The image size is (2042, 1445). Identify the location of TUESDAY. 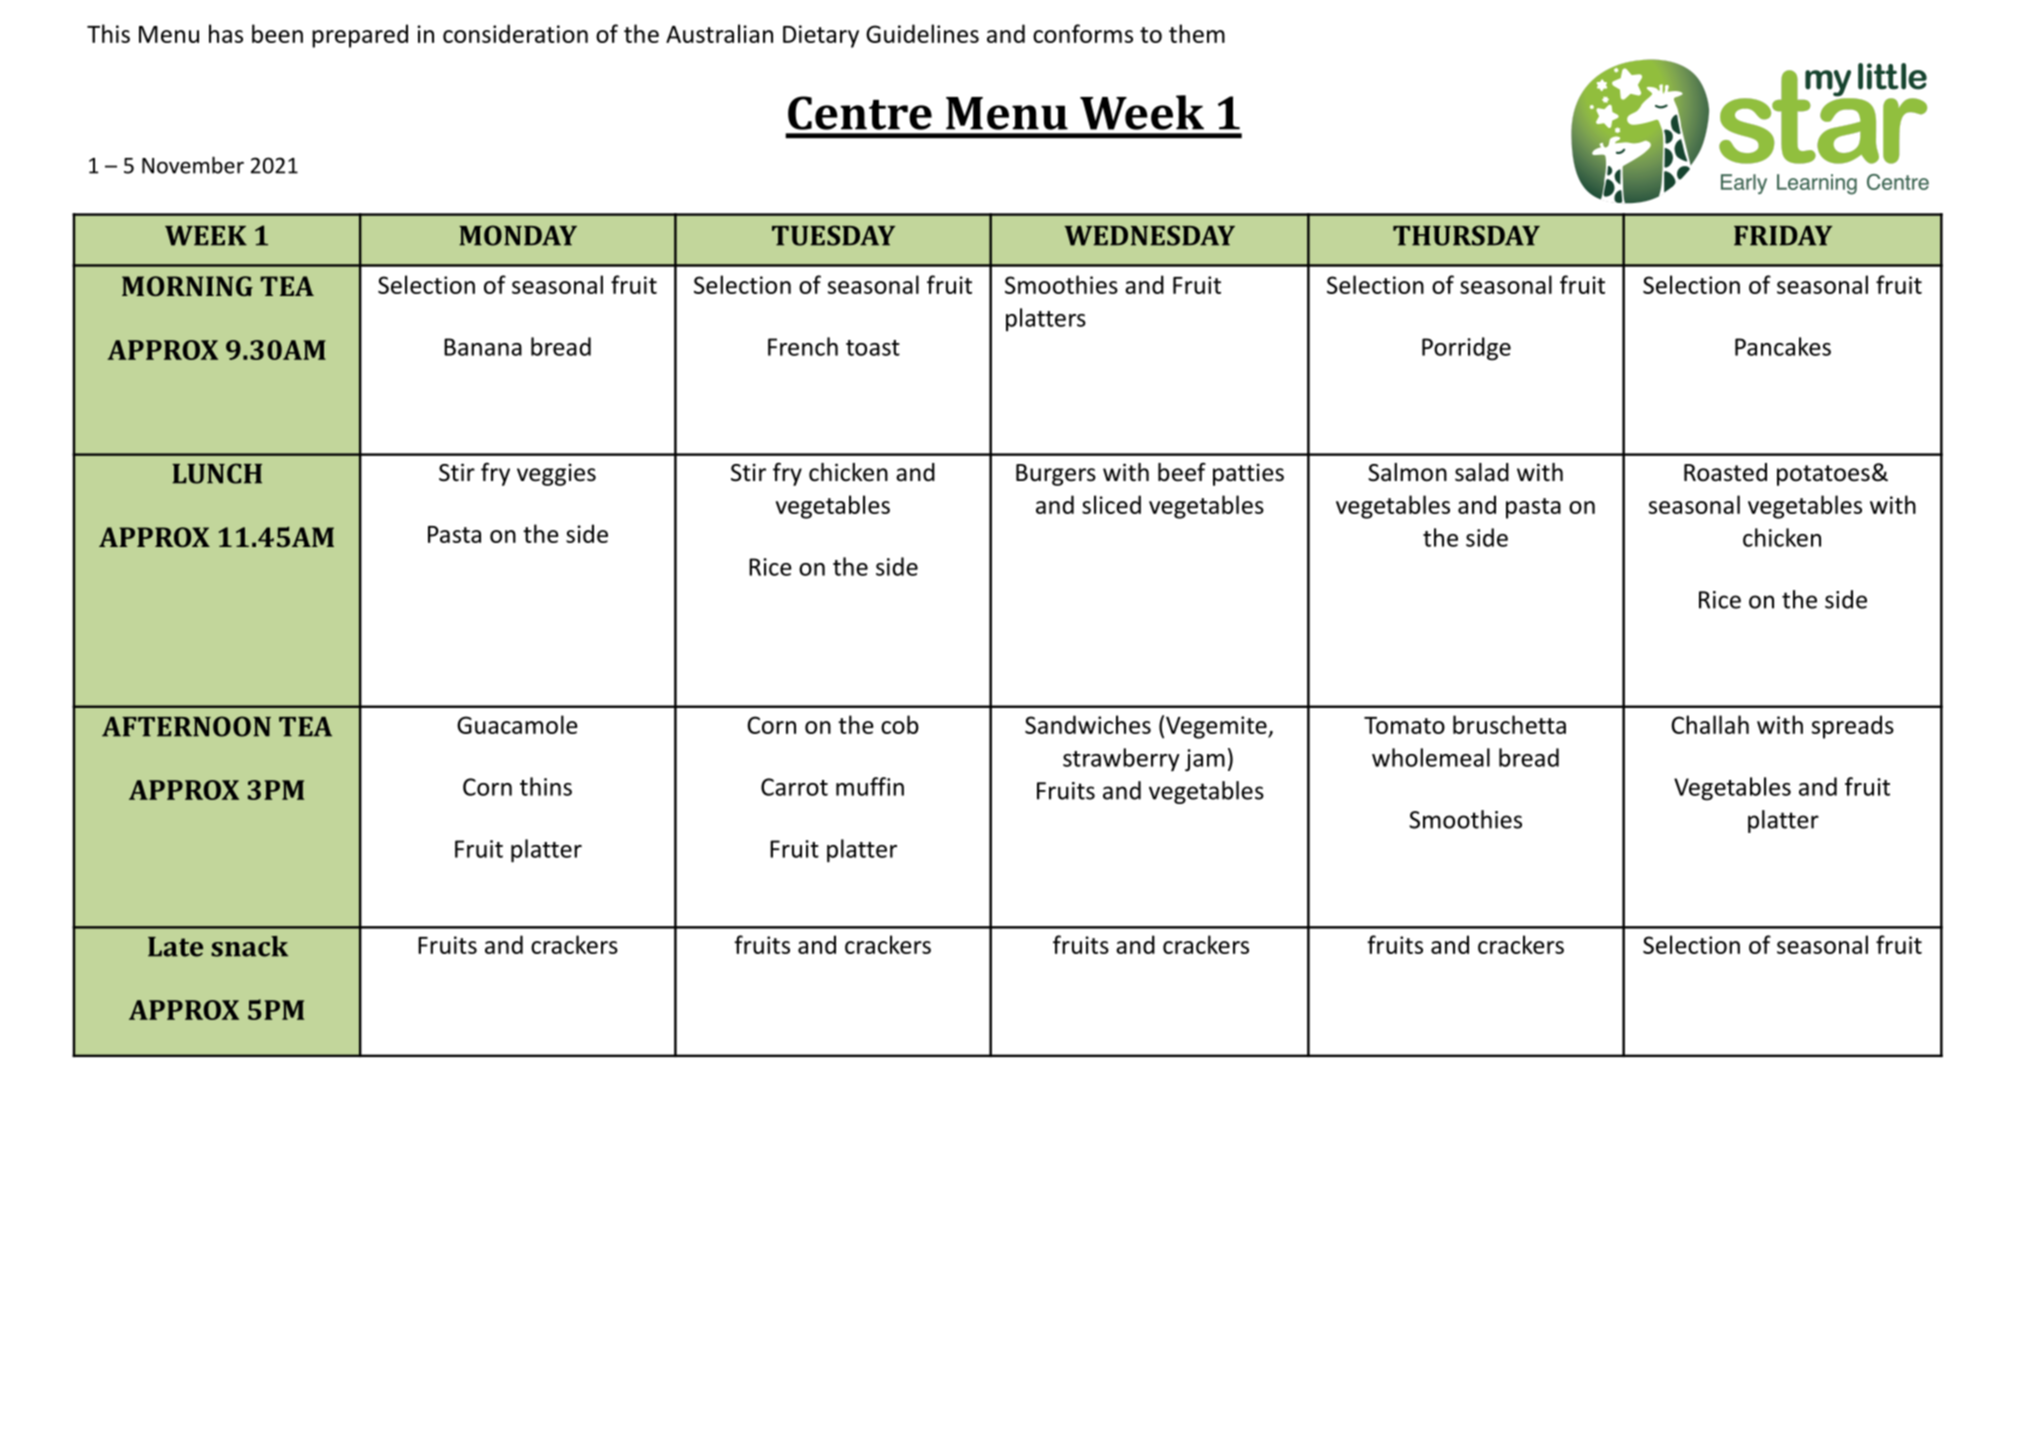
(833, 235).
